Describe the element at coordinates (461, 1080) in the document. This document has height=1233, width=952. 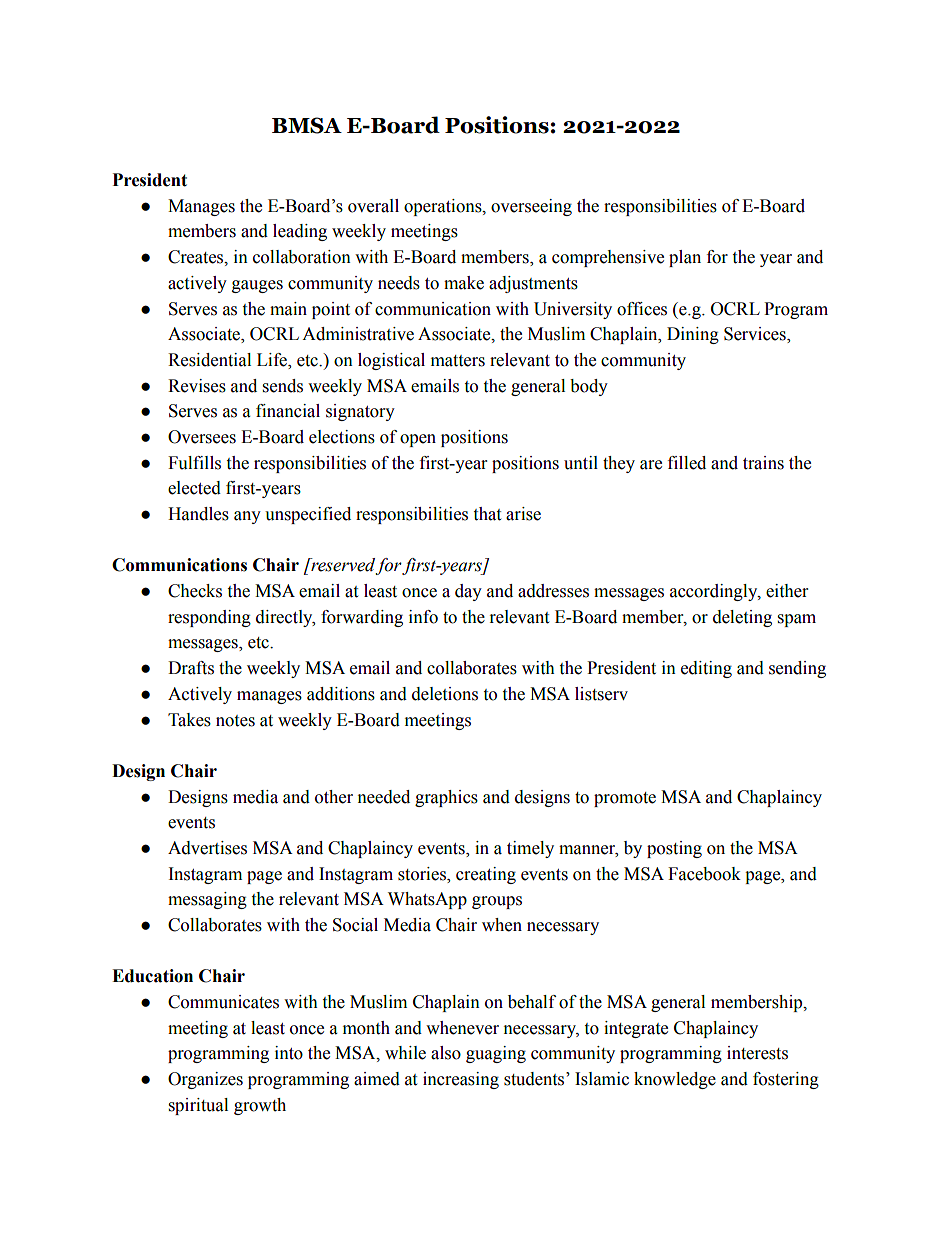
I see `increasing` at that location.
